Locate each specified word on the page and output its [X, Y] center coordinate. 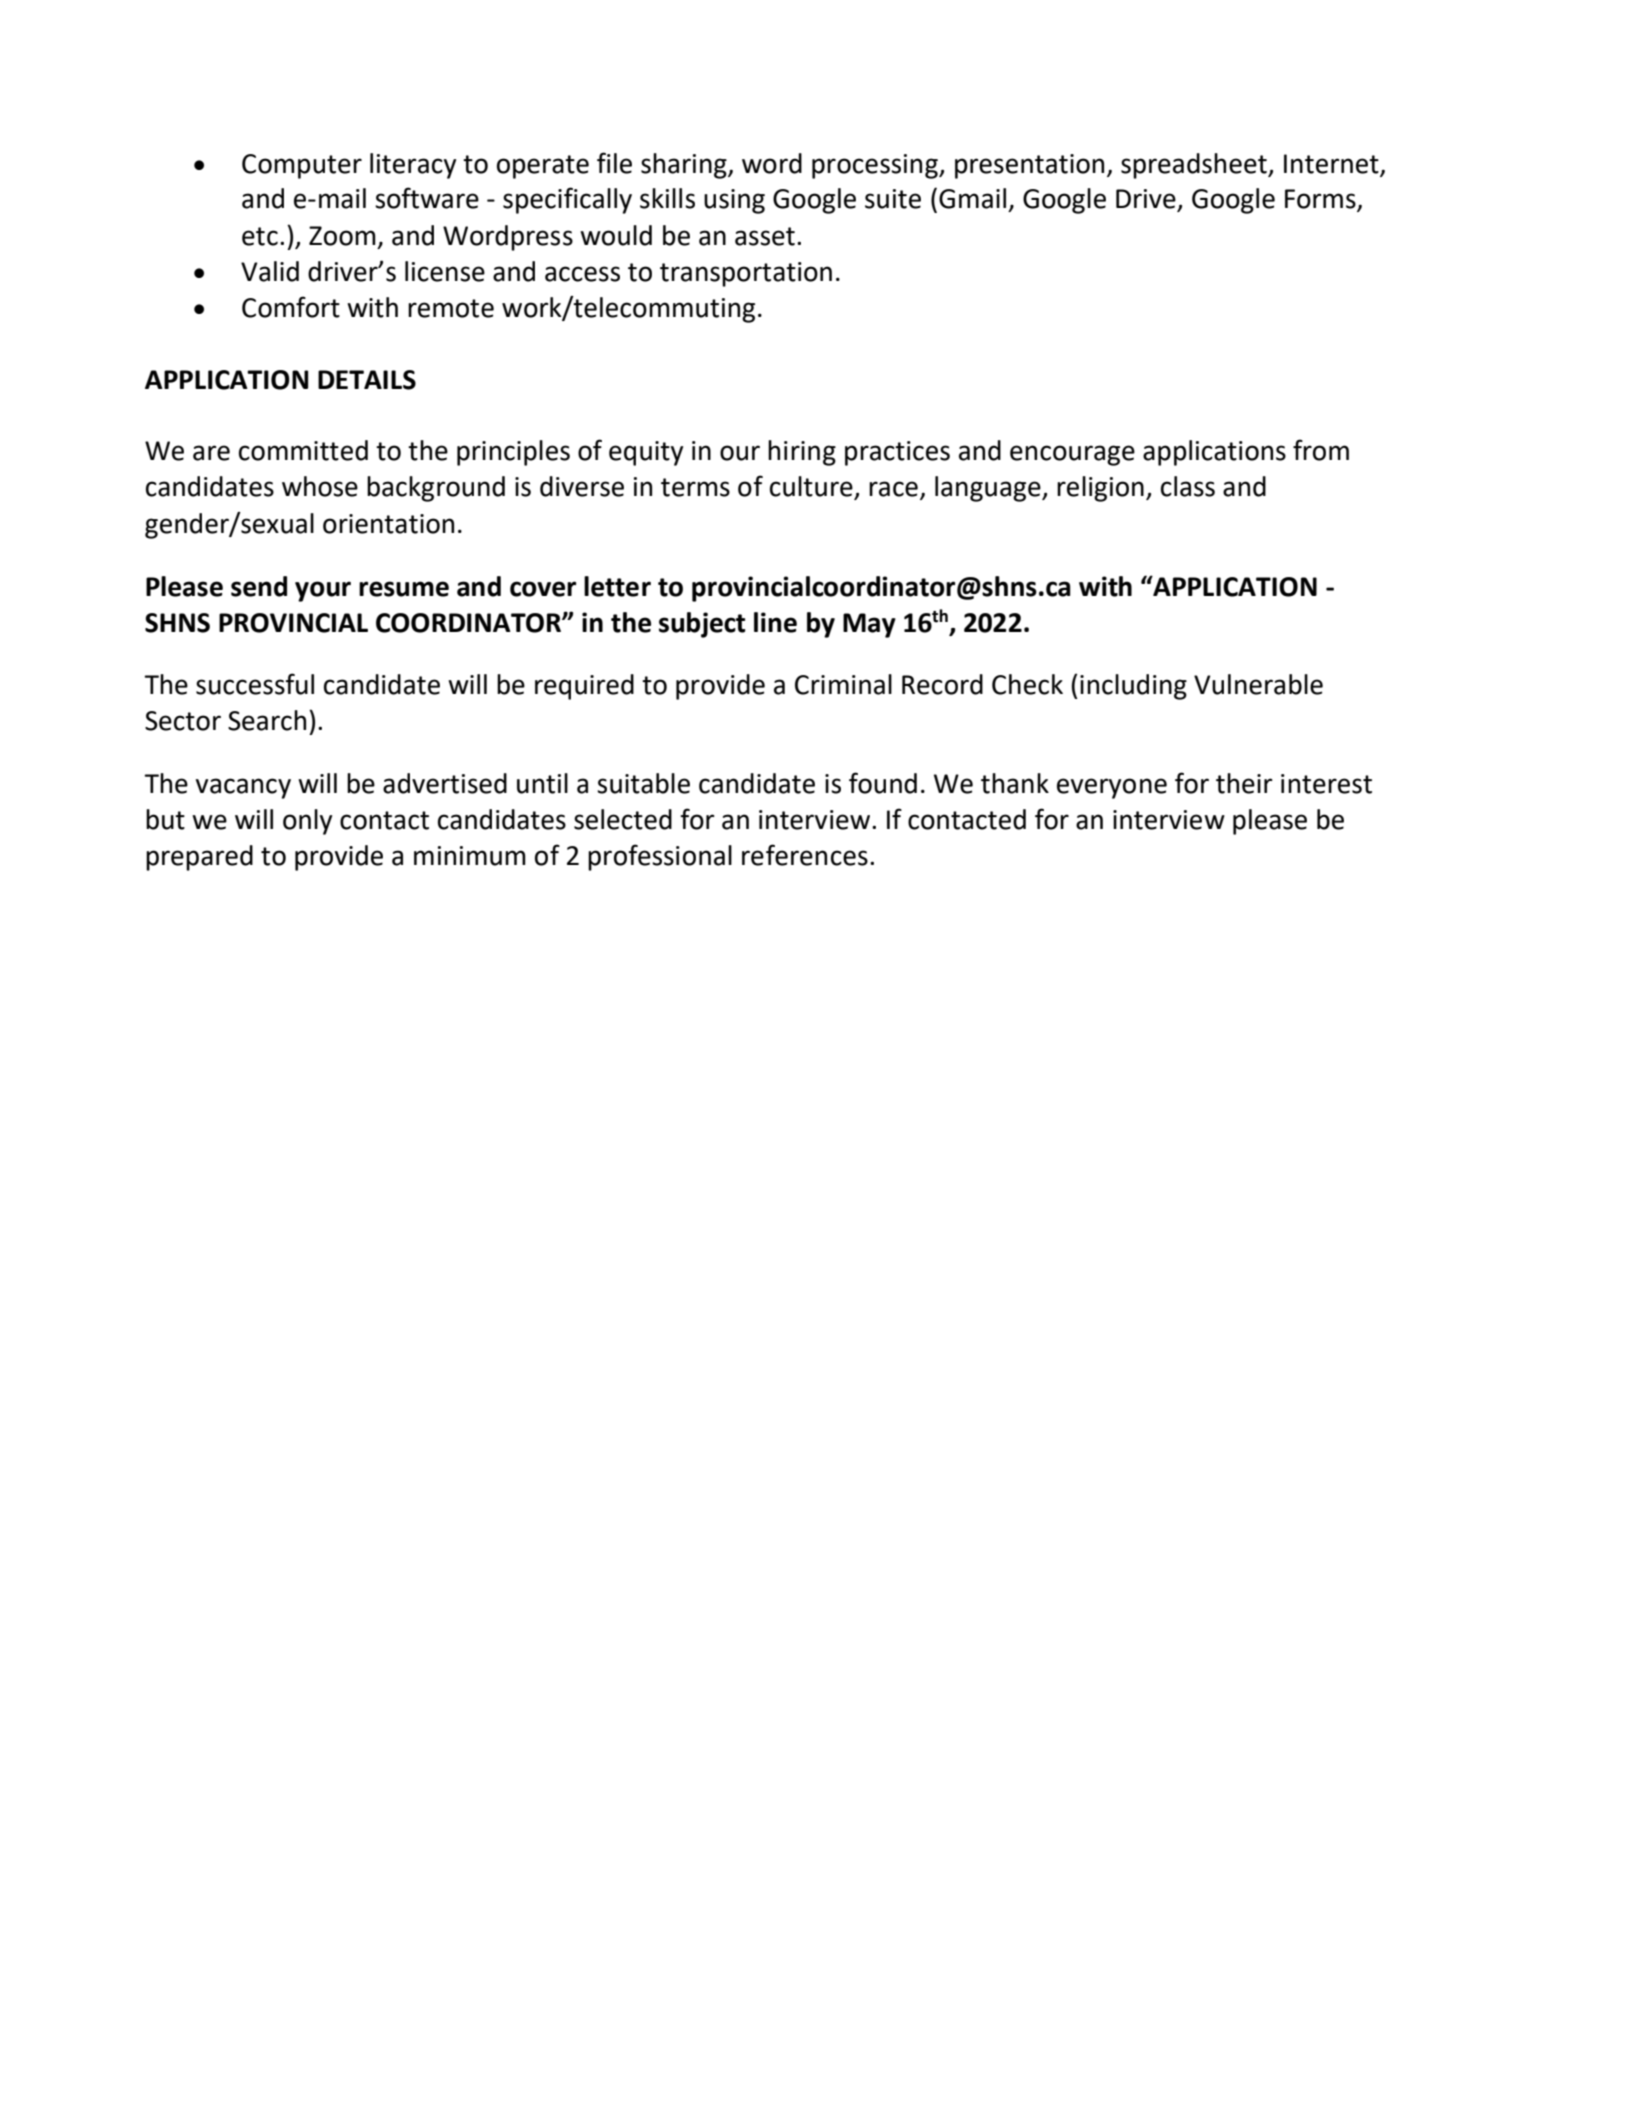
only [307, 822]
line [775, 622]
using [734, 201]
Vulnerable [1258, 684]
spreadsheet [1195, 166]
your [323, 591]
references [805, 855]
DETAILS [367, 380]
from [1321, 450]
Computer [302, 166]
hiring [802, 453]
